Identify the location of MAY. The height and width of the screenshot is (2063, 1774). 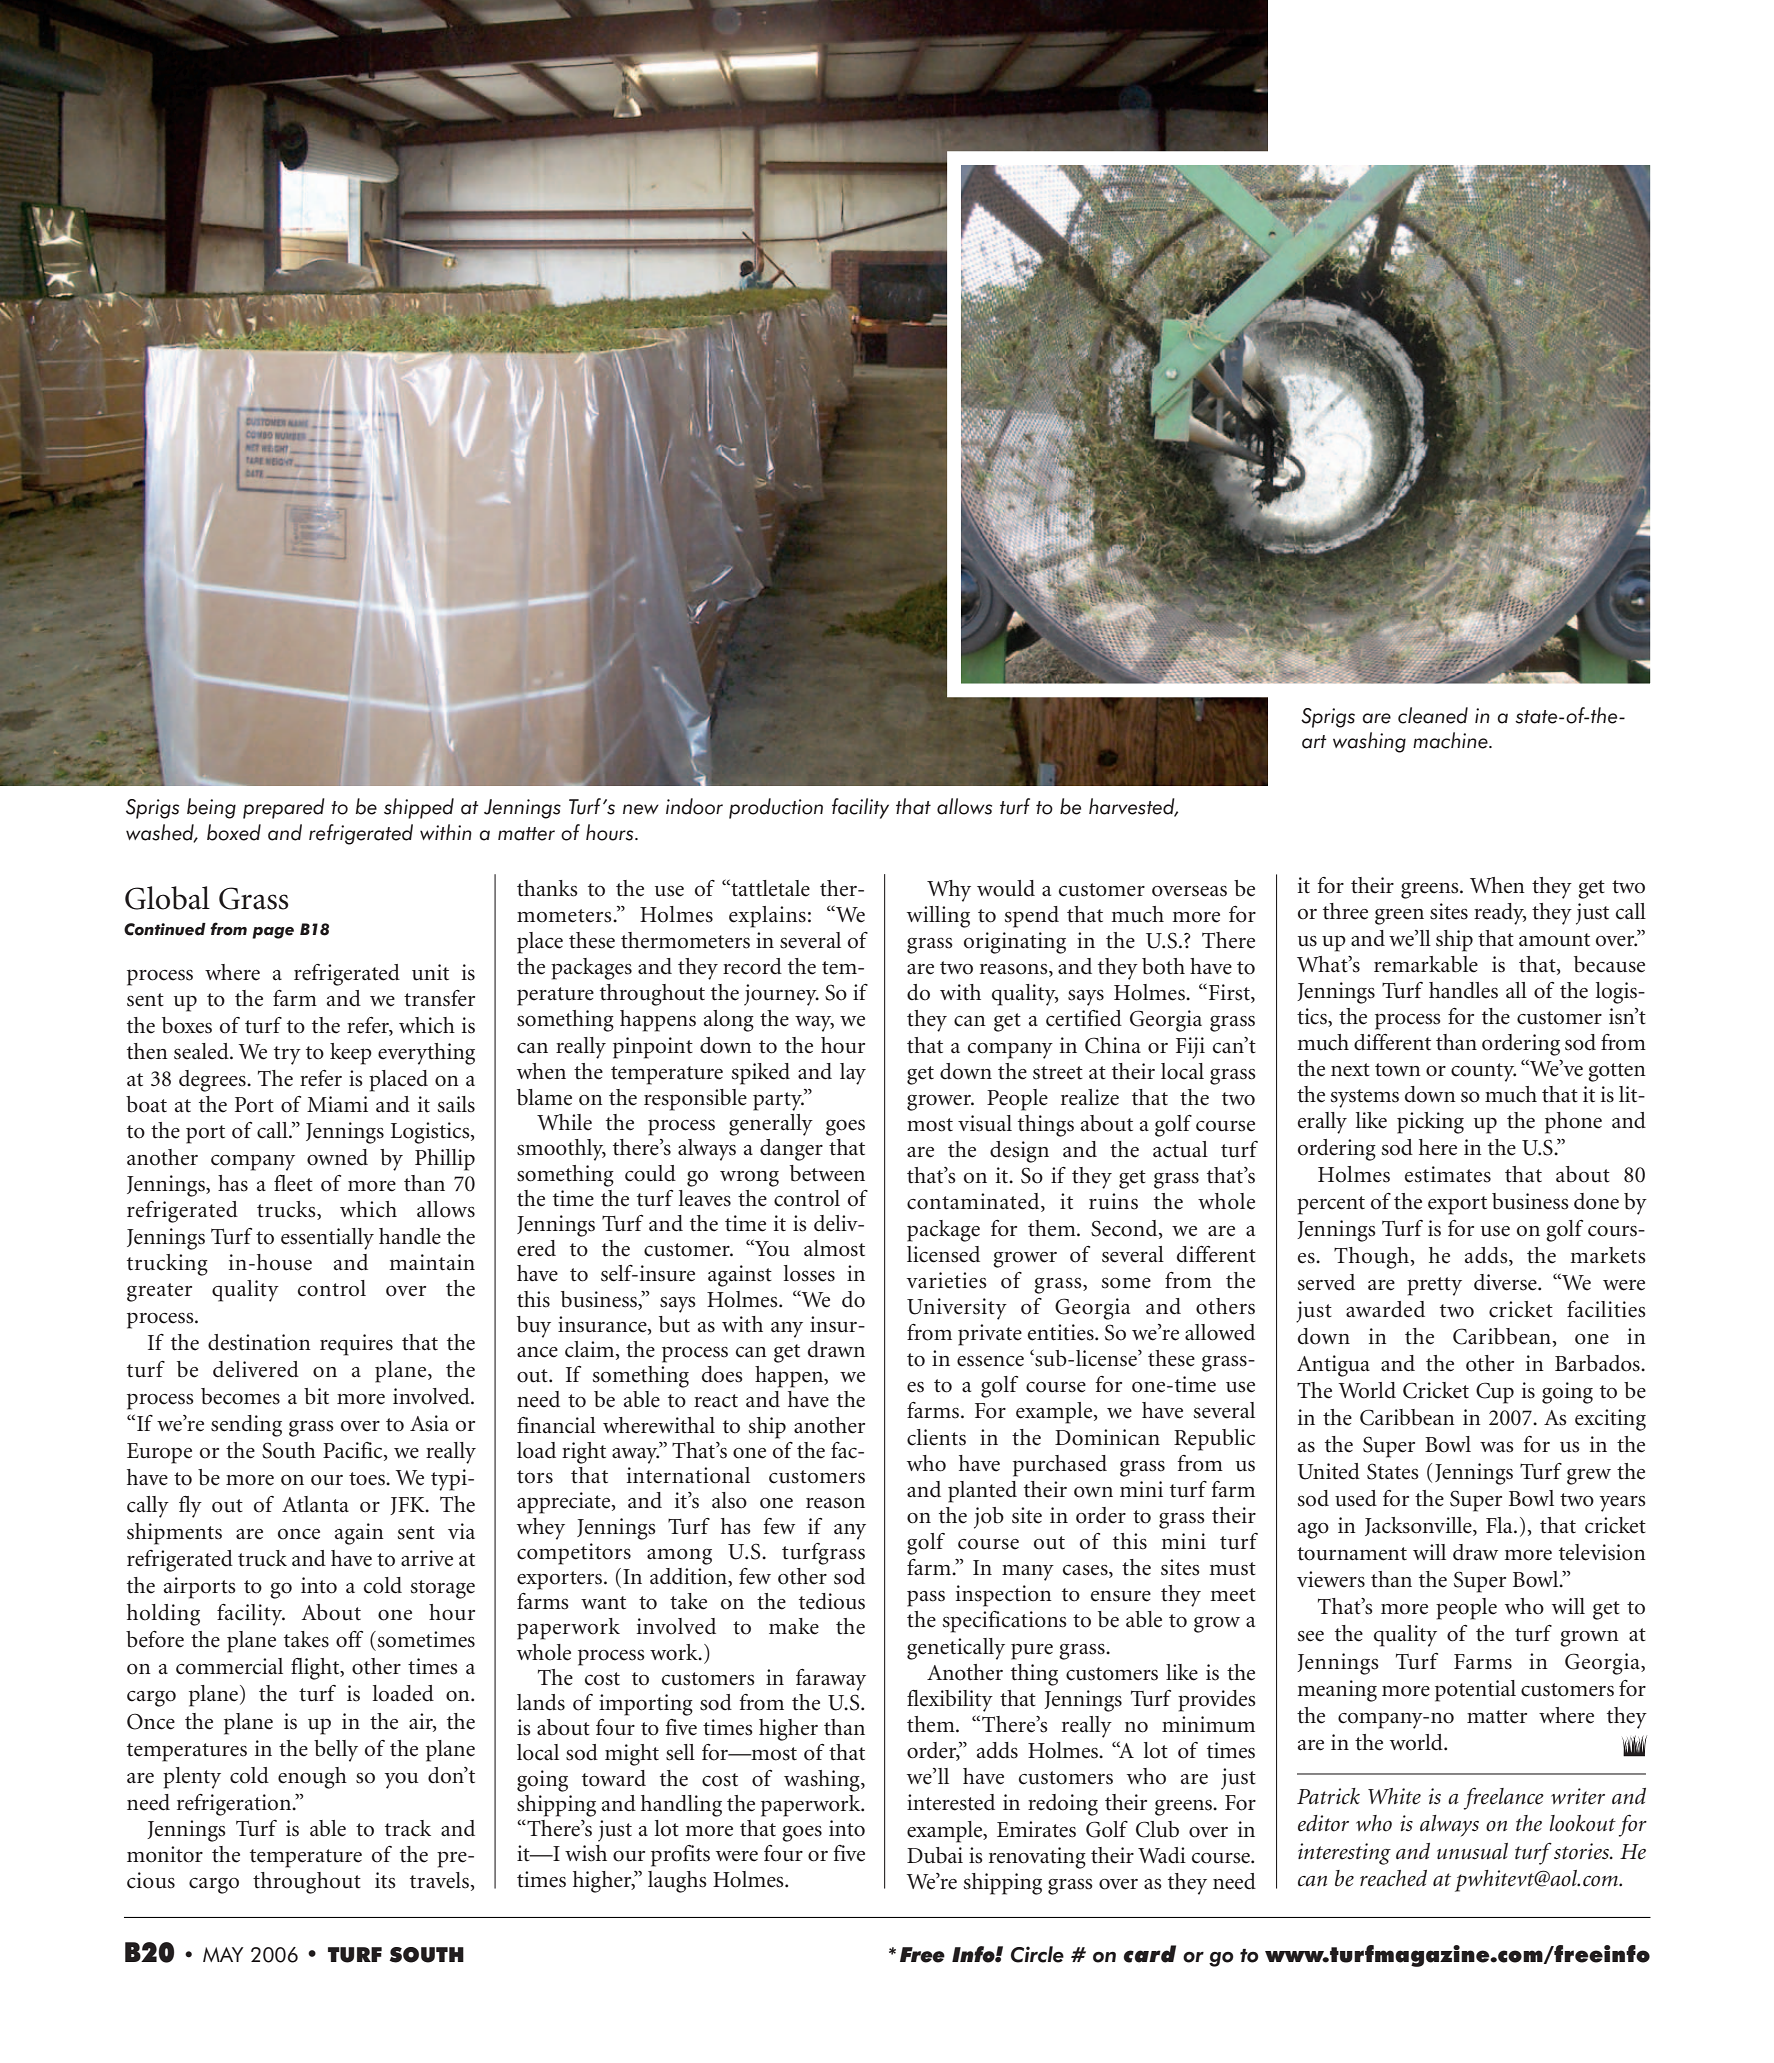
(223, 1954).
